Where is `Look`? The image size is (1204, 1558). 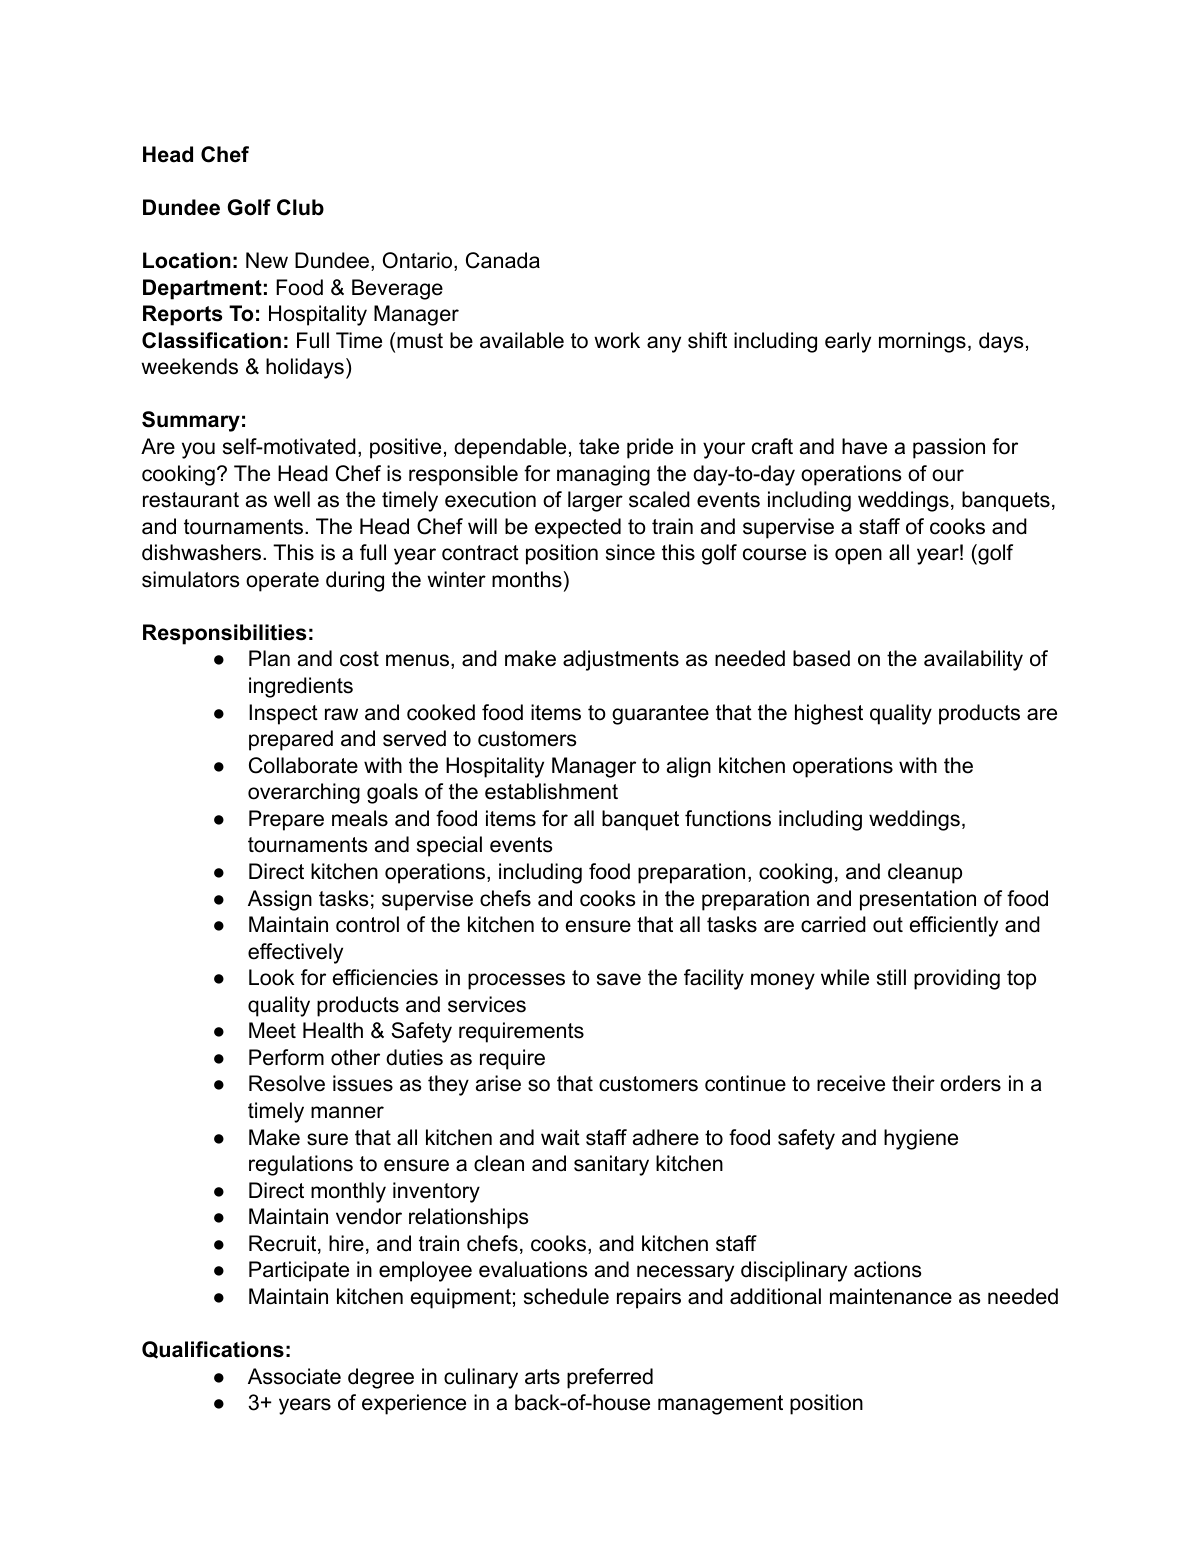 Look is located at coordinates (271, 977).
